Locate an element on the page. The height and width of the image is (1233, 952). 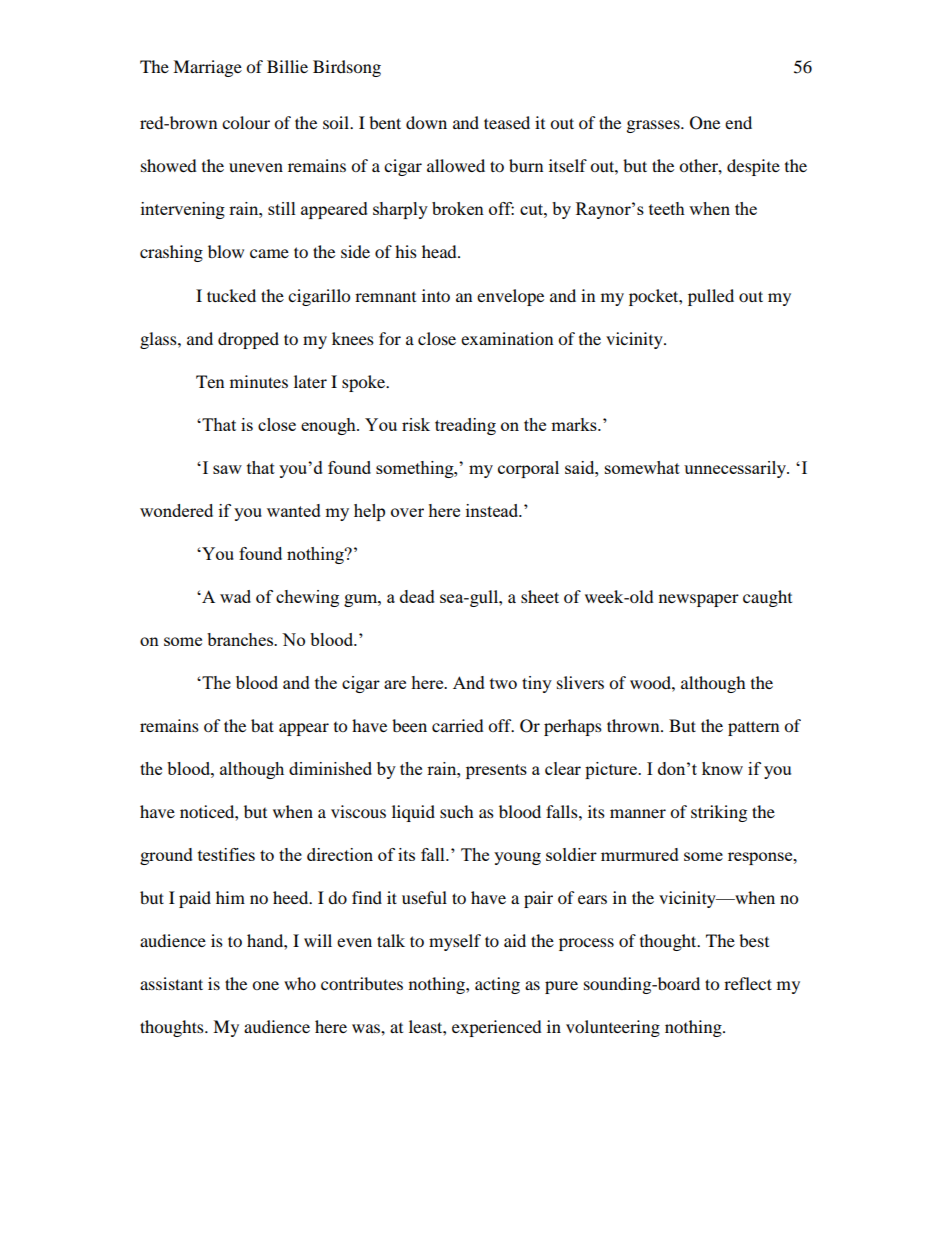
pulled is located at coordinates (711, 297).
